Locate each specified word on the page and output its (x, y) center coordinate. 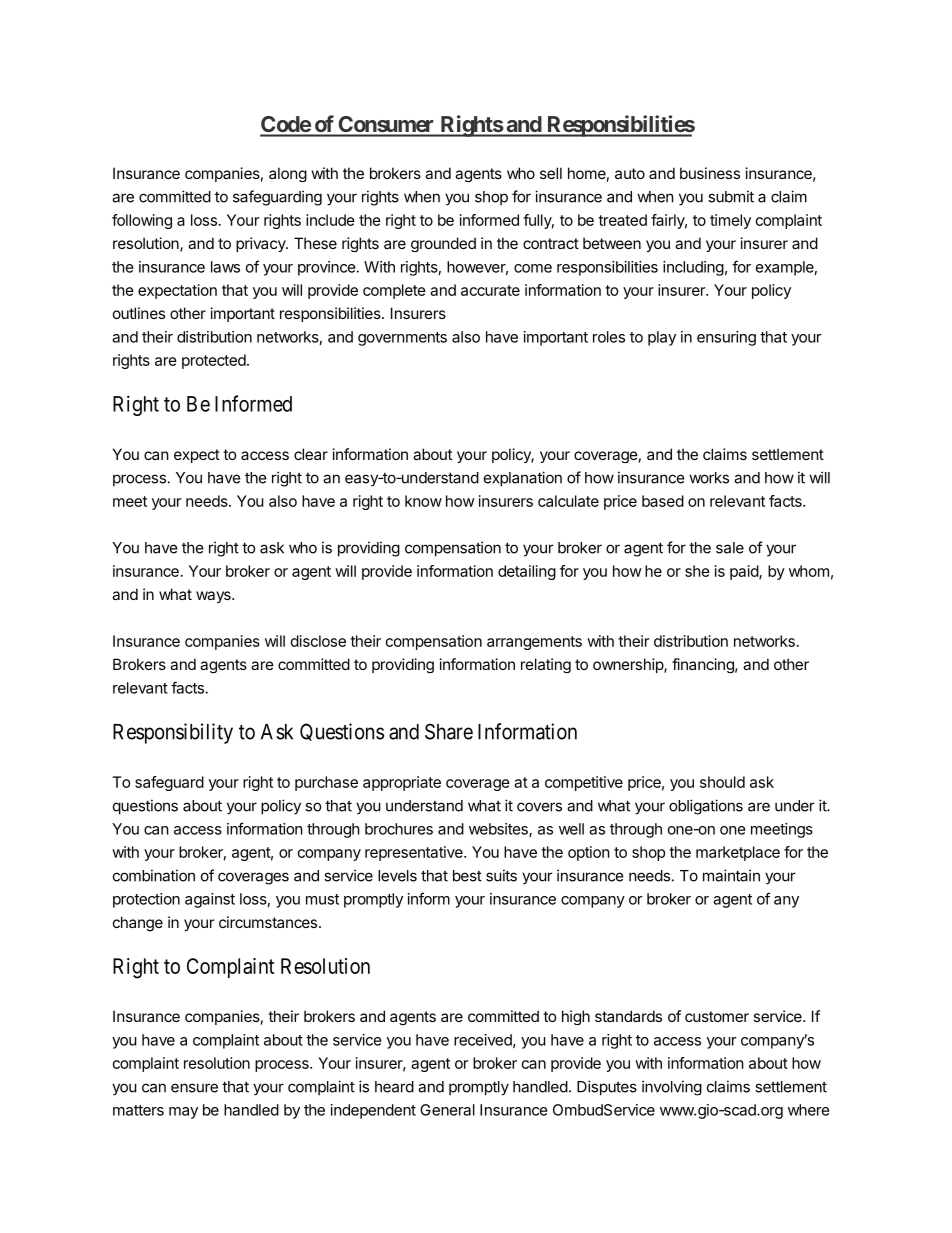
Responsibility (173, 733)
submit (731, 196)
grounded (443, 244)
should (722, 782)
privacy (261, 244)
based (663, 501)
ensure (194, 1088)
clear (311, 454)
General (447, 1110)
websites (499, 830)
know (423, 501)
